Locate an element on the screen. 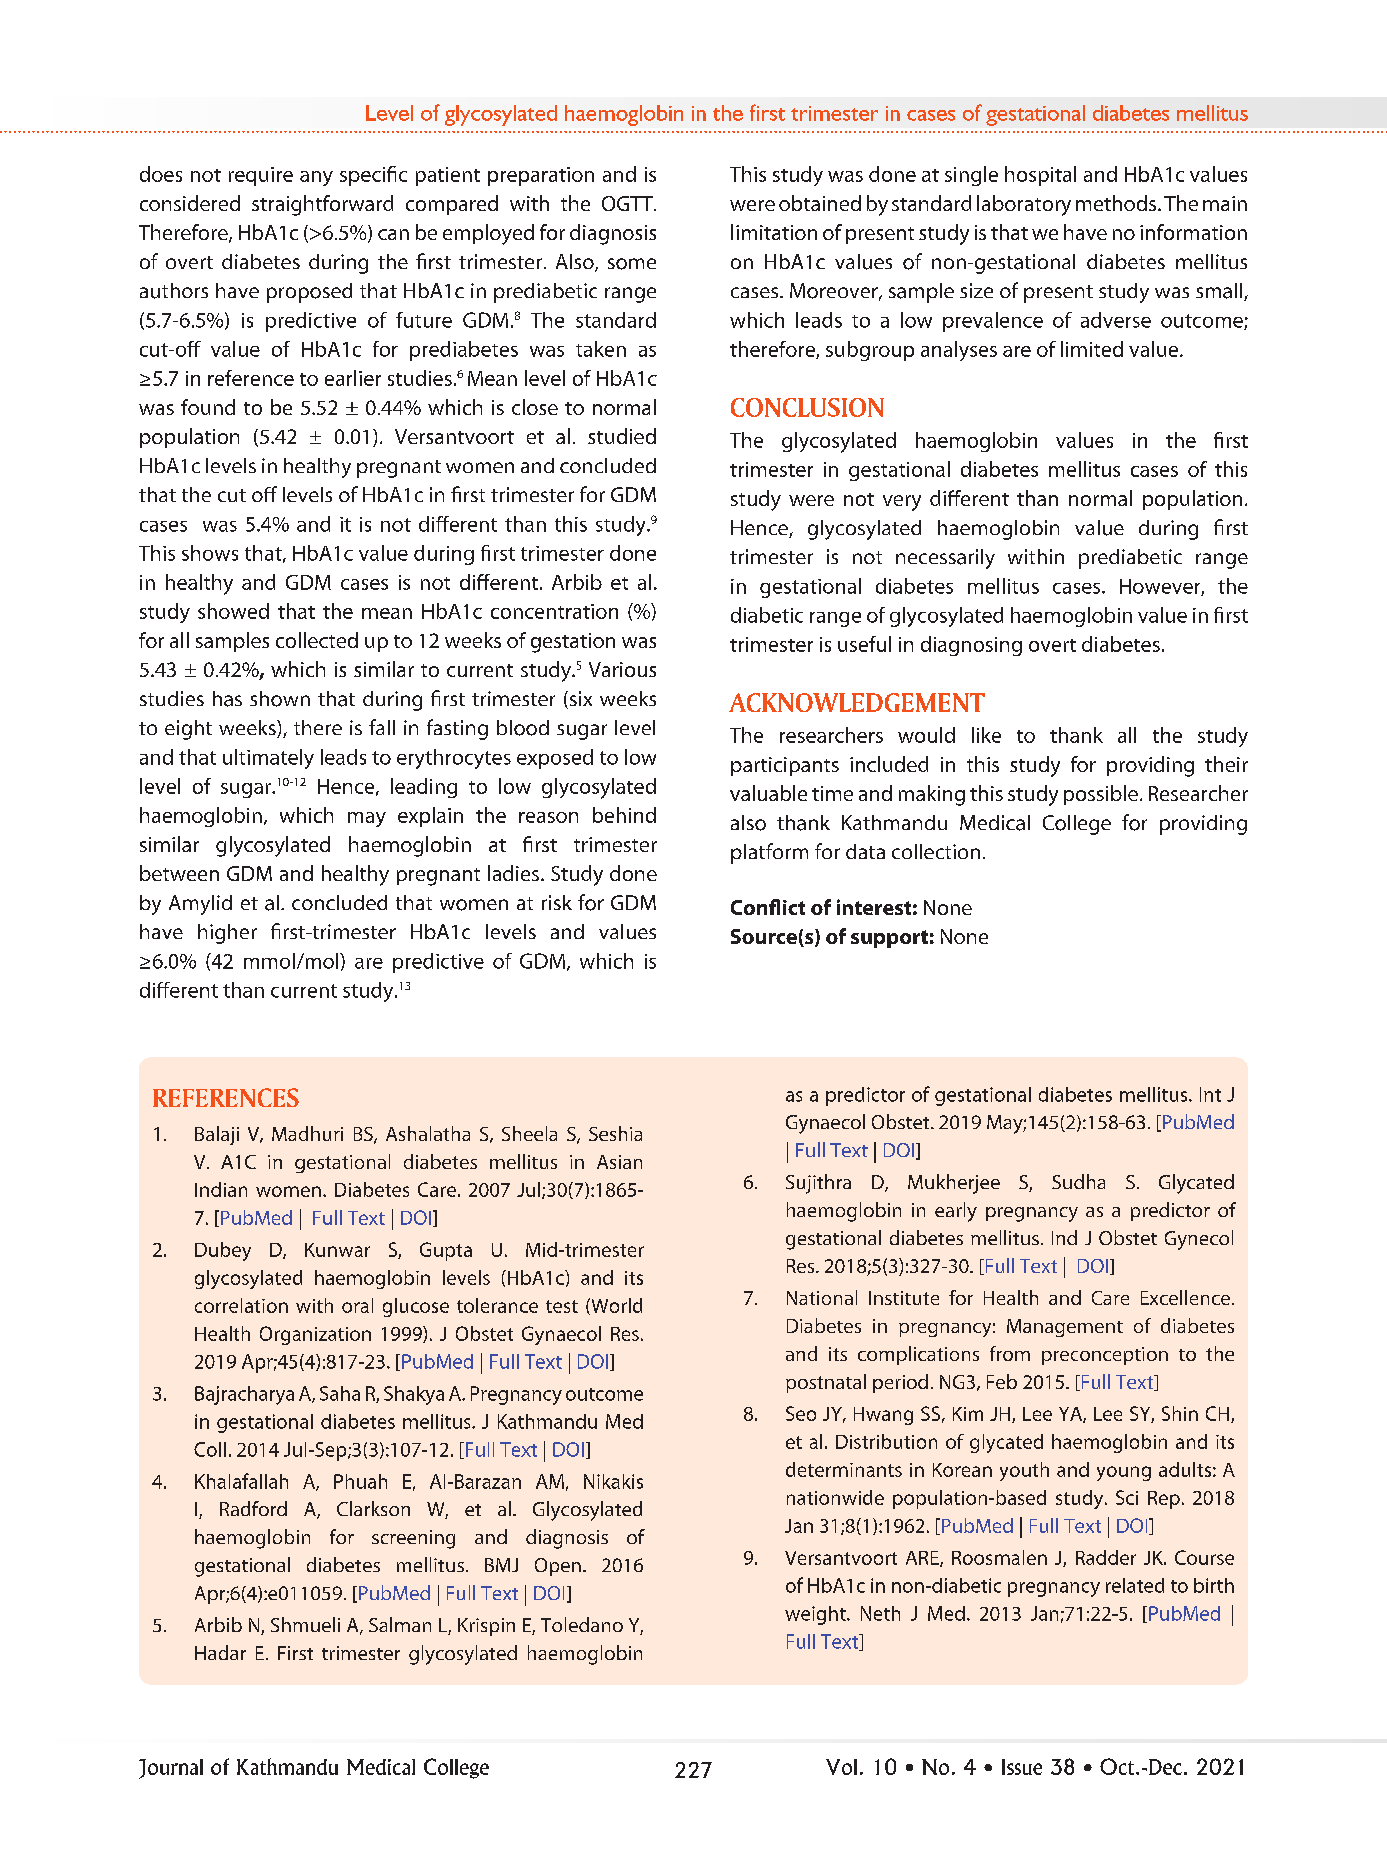  Issue is located at coordinates (1022, 1767).
